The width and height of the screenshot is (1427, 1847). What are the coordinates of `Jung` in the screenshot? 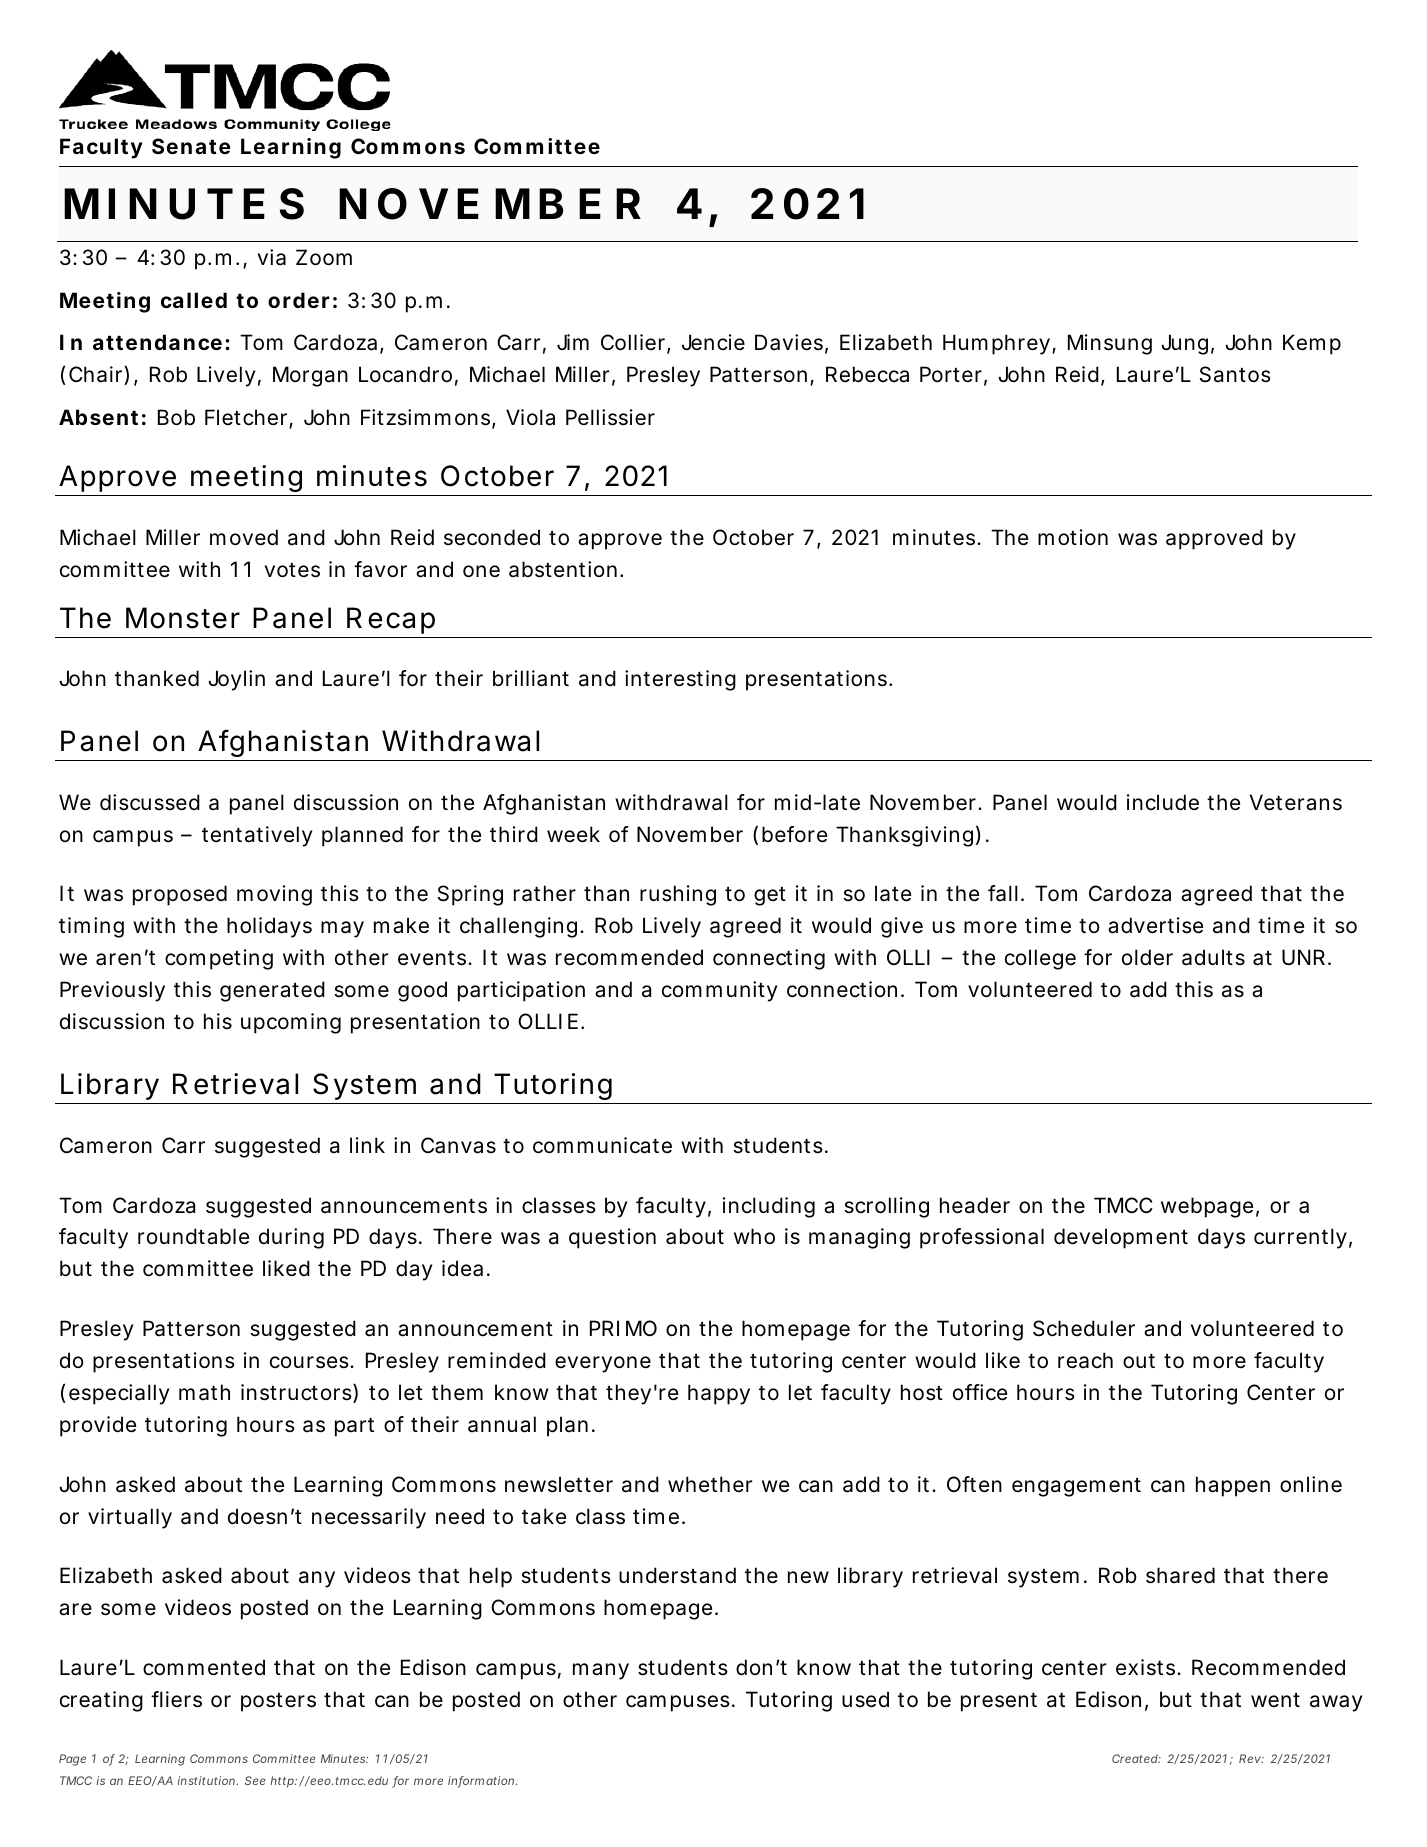 It's located at (1184, 344).
